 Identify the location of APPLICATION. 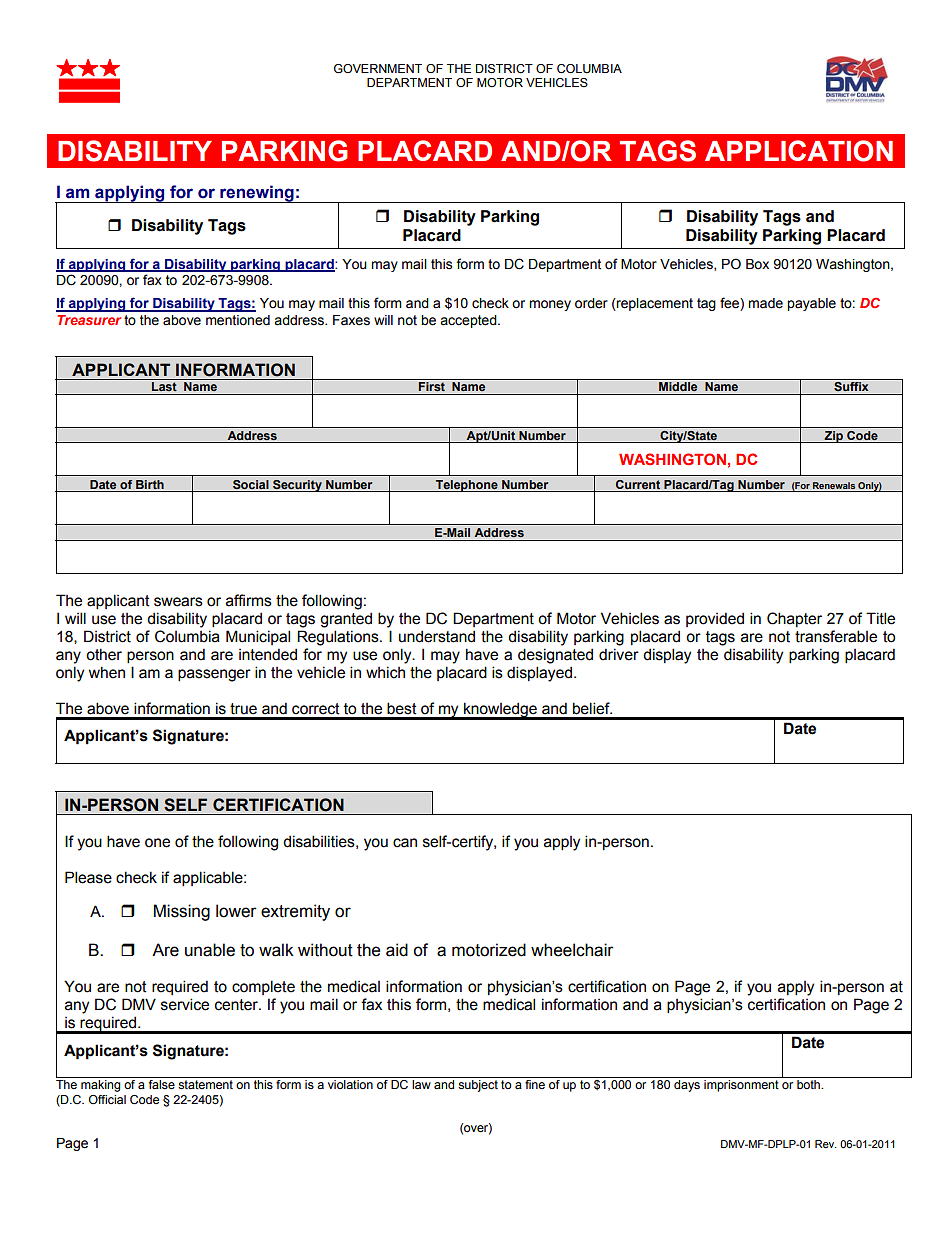
(799, 151).
